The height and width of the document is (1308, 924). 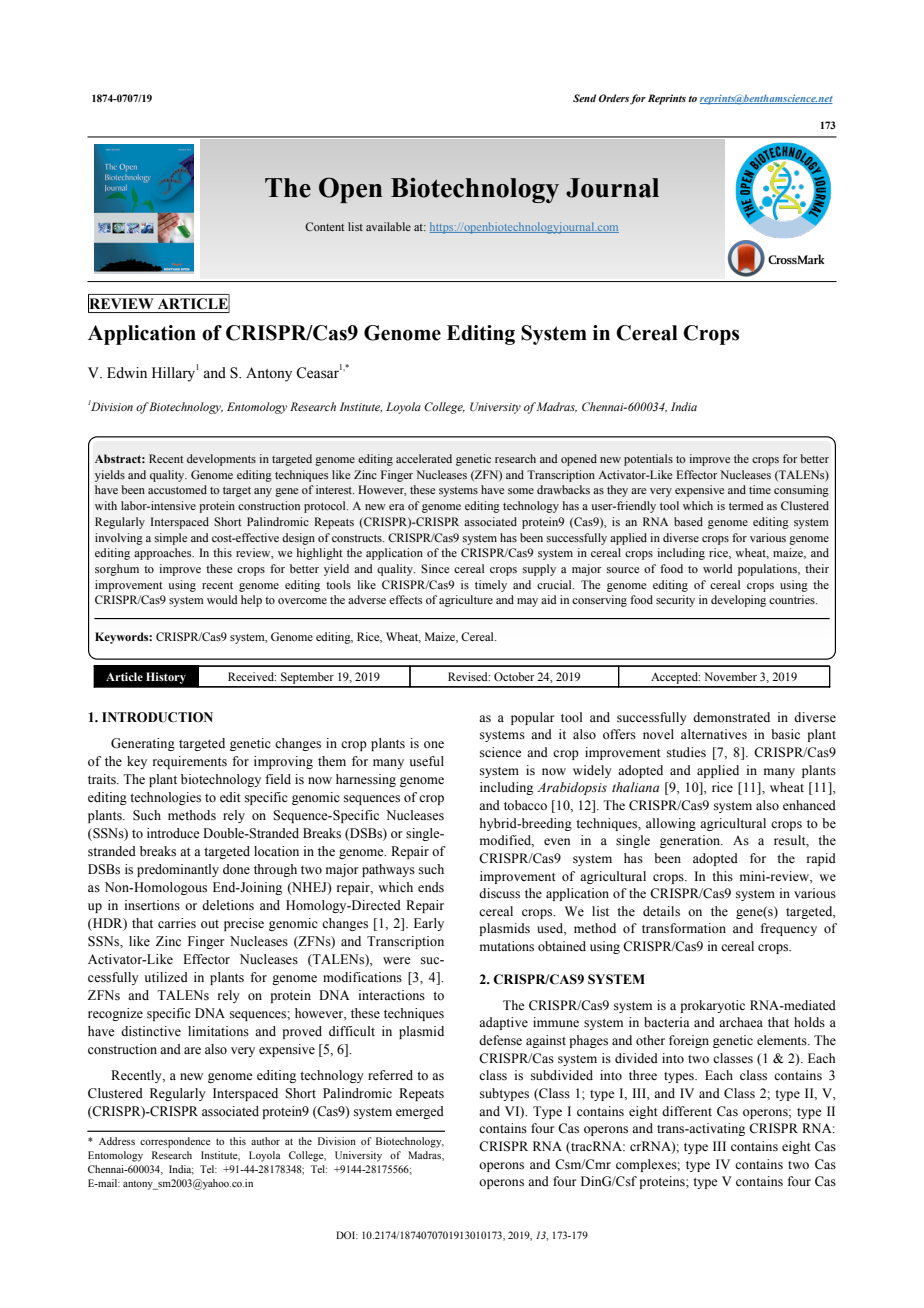 I want to click on accelerated, so click(x=424, y=458).
